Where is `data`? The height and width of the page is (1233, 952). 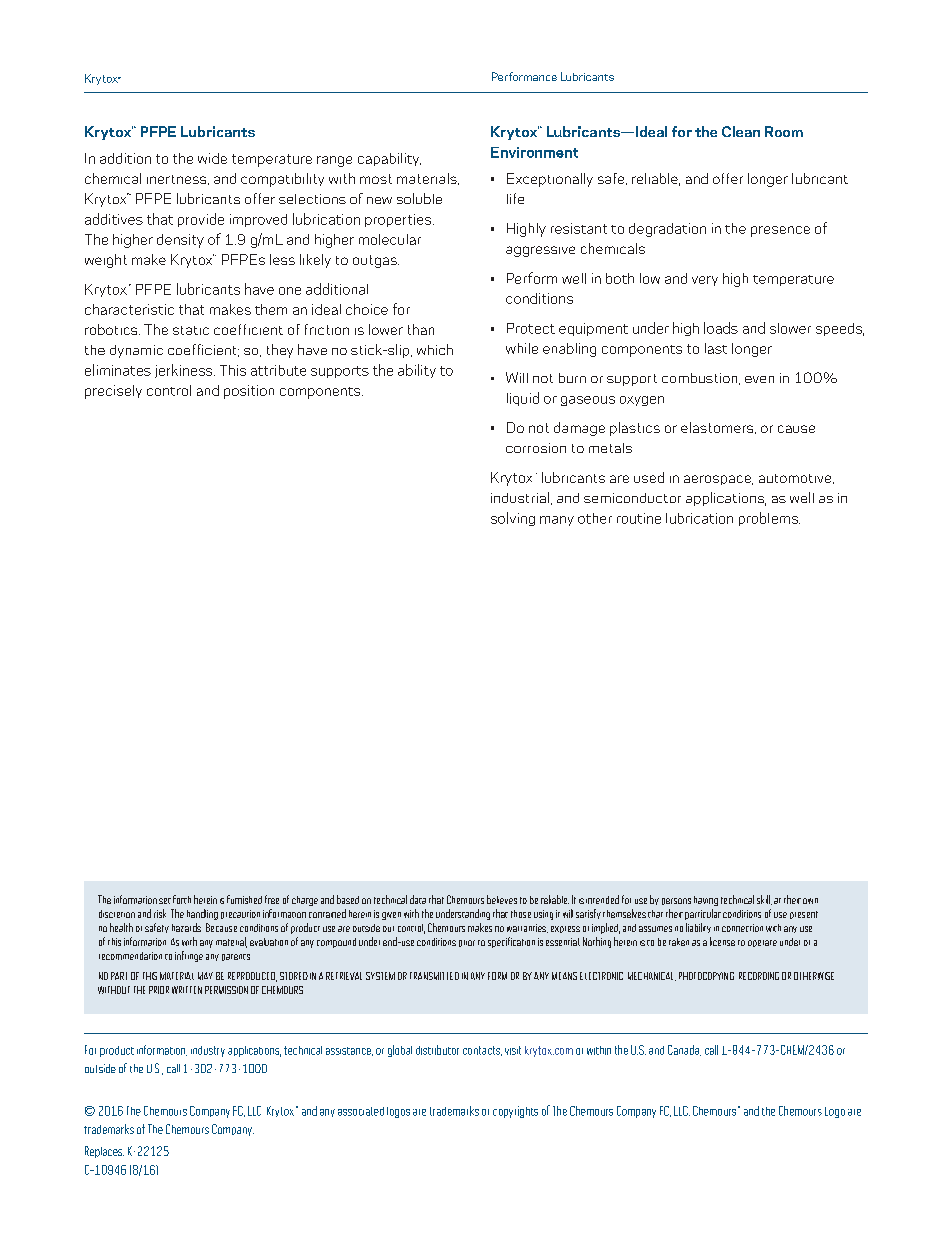
data is located at coordinates (418, 899).
